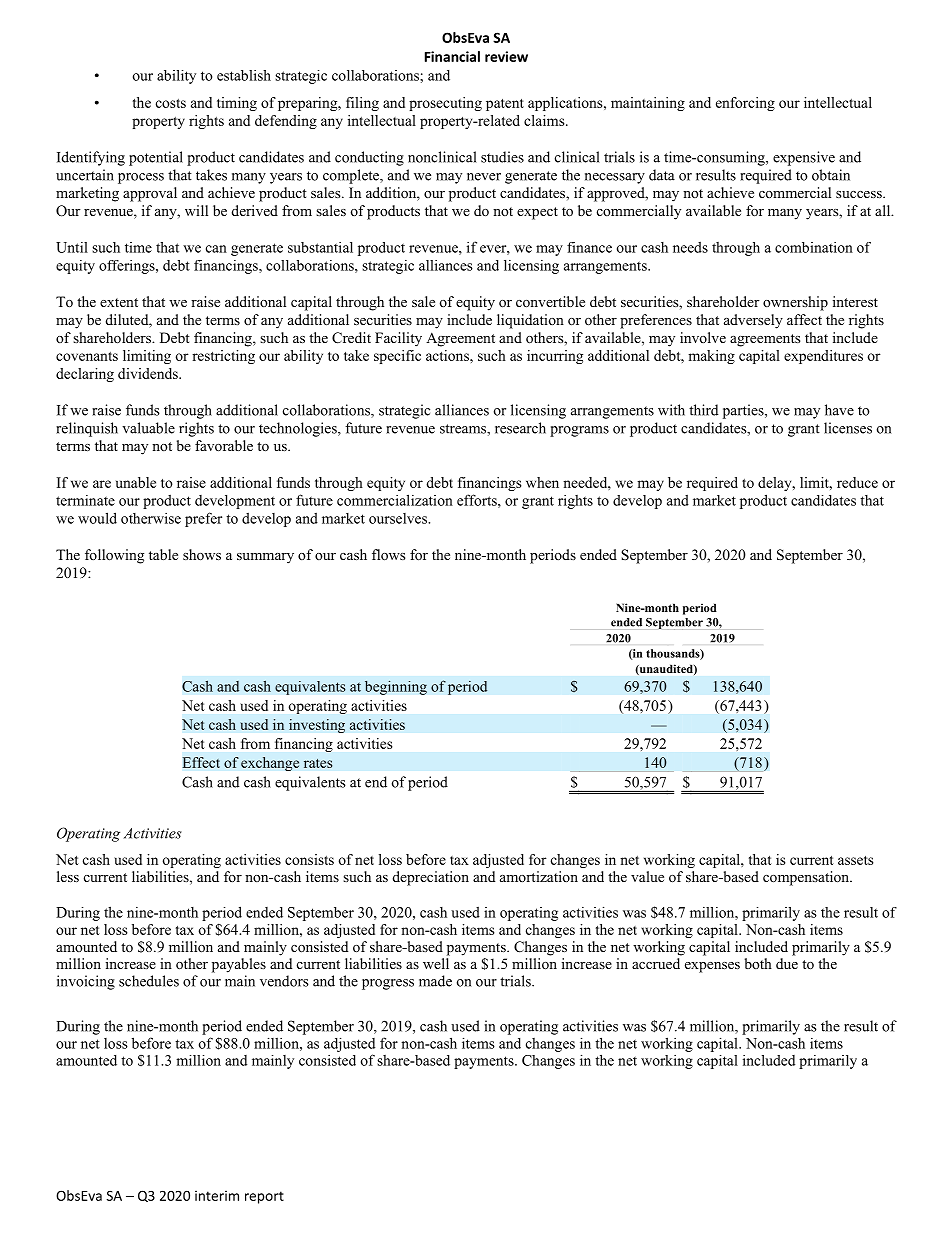 This page has height=1233, width=952. Describe the element at coordinates (264, 1197) in the page. I see `report` at that location.
